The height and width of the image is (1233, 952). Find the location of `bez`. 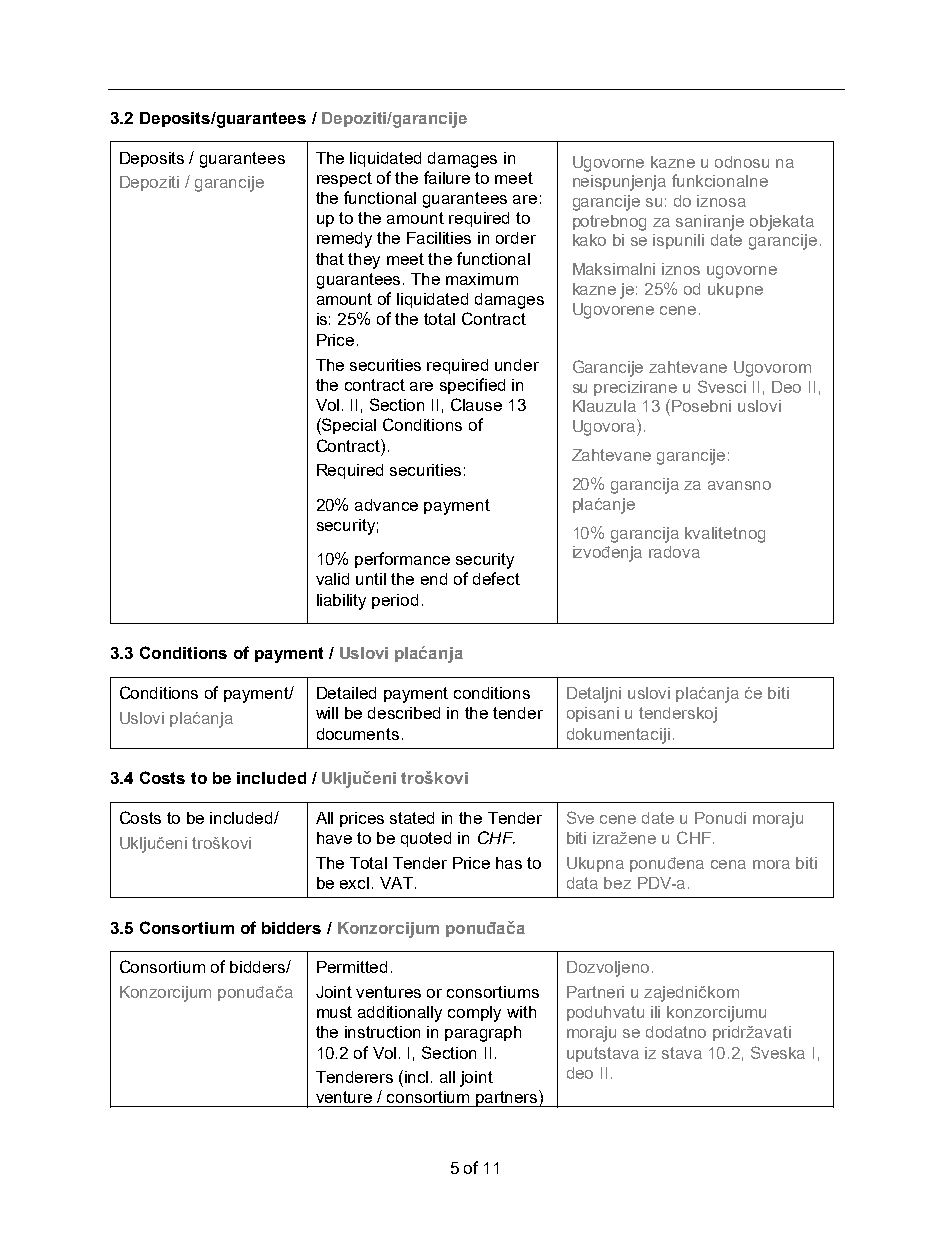

bez is located at coordinates (617, 883).
